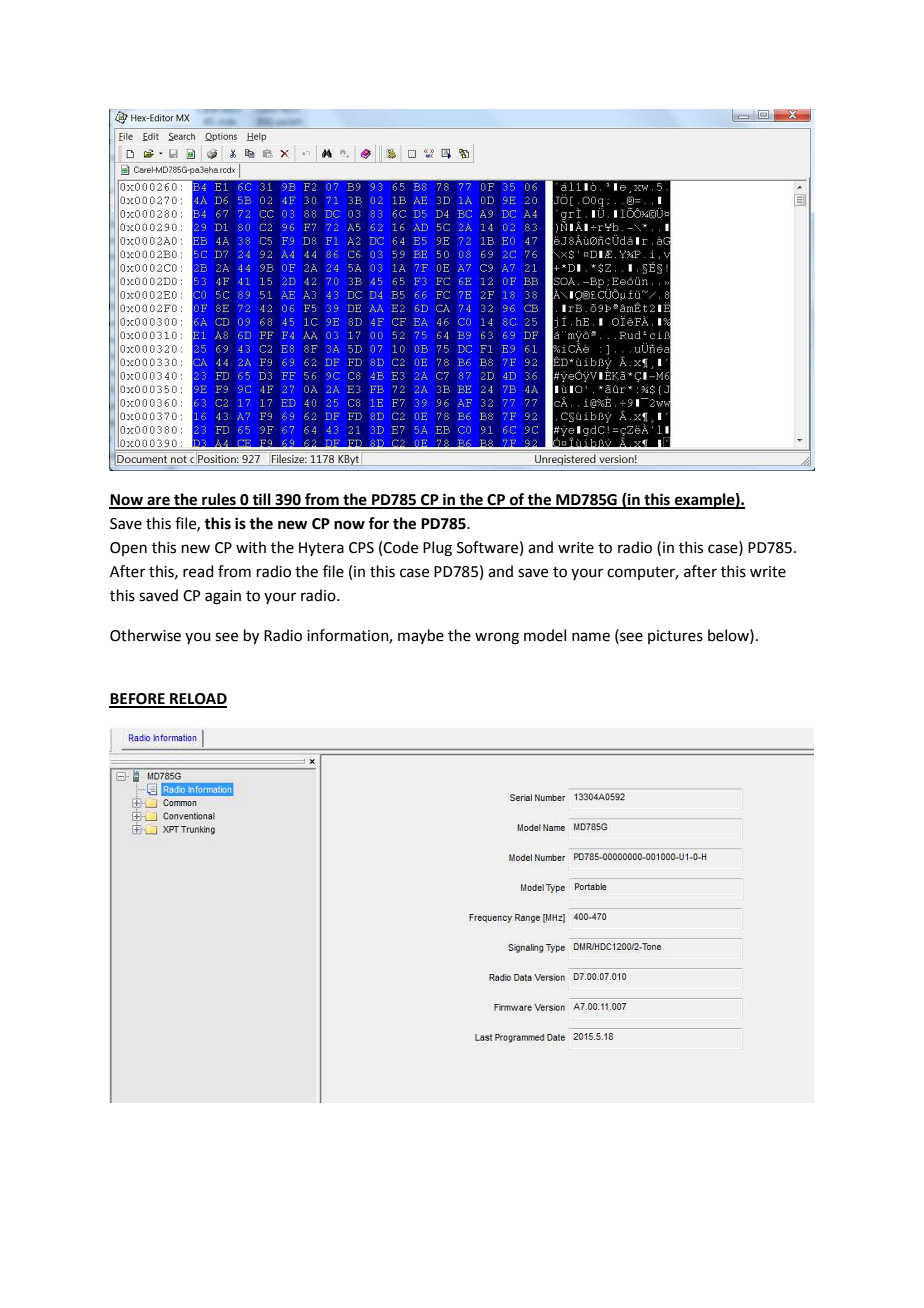 The width and height of the screenshot is (924, 1308). I want to click on Code, so click(400, 547).
